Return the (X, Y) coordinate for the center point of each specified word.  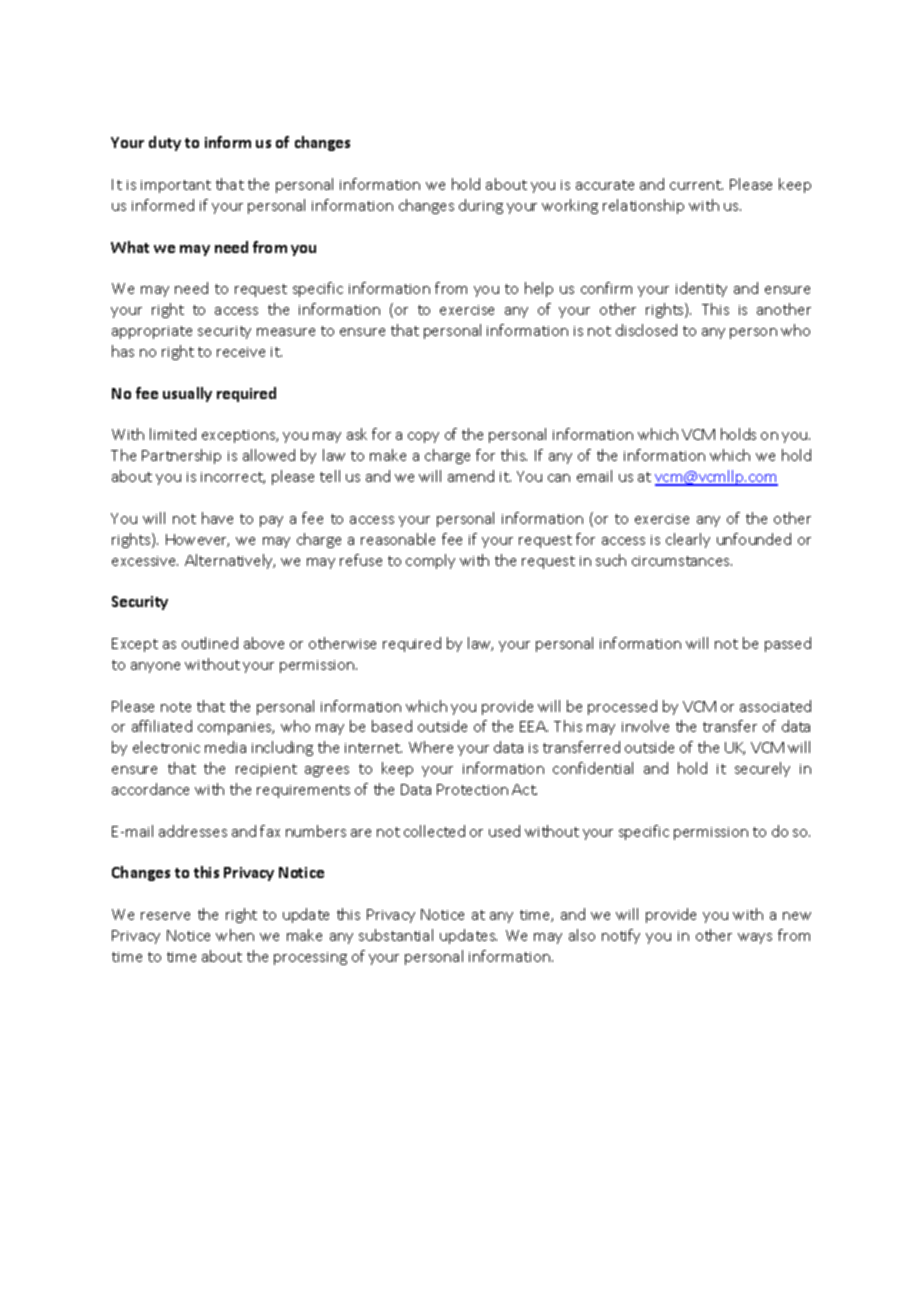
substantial (396, 935)
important (176, 186)
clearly (688, 540)
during (481, 206)
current (696, 185)
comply (430, 561)
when (235, 935)
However (197, 540)
